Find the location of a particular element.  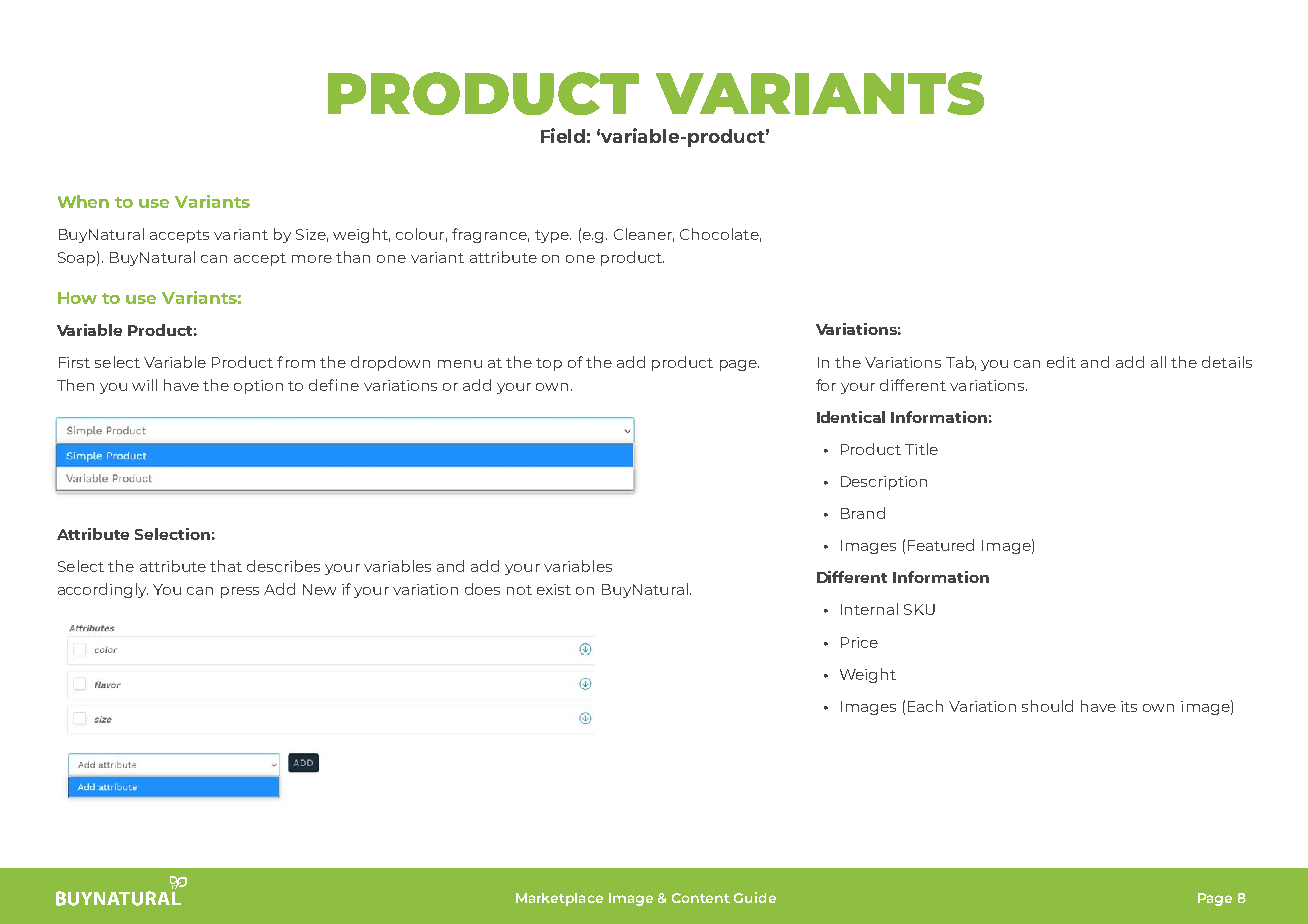

Title is located at coordinates (921, 449).
